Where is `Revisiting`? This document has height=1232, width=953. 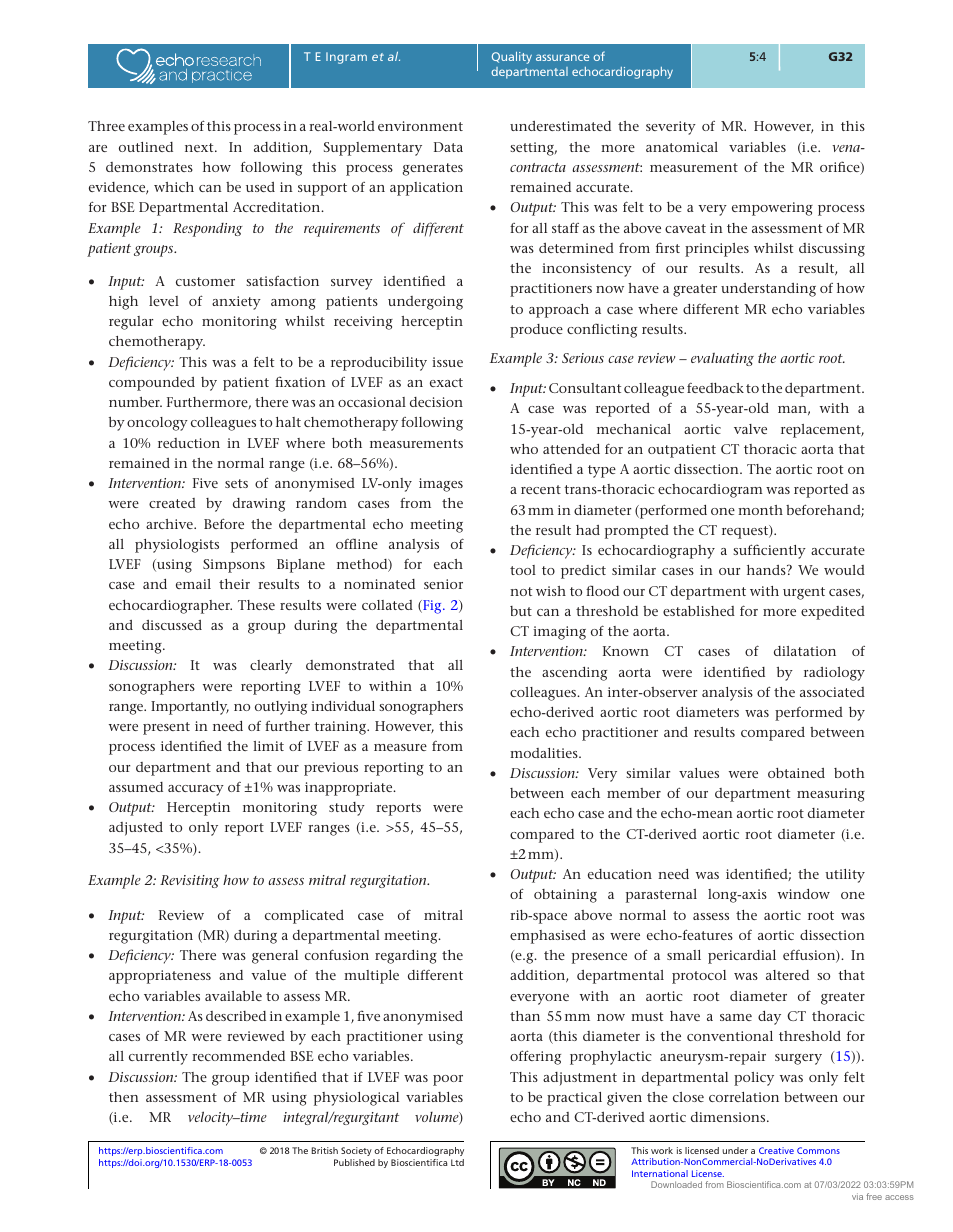
Revisiting is located at coordinates (190, 881).
